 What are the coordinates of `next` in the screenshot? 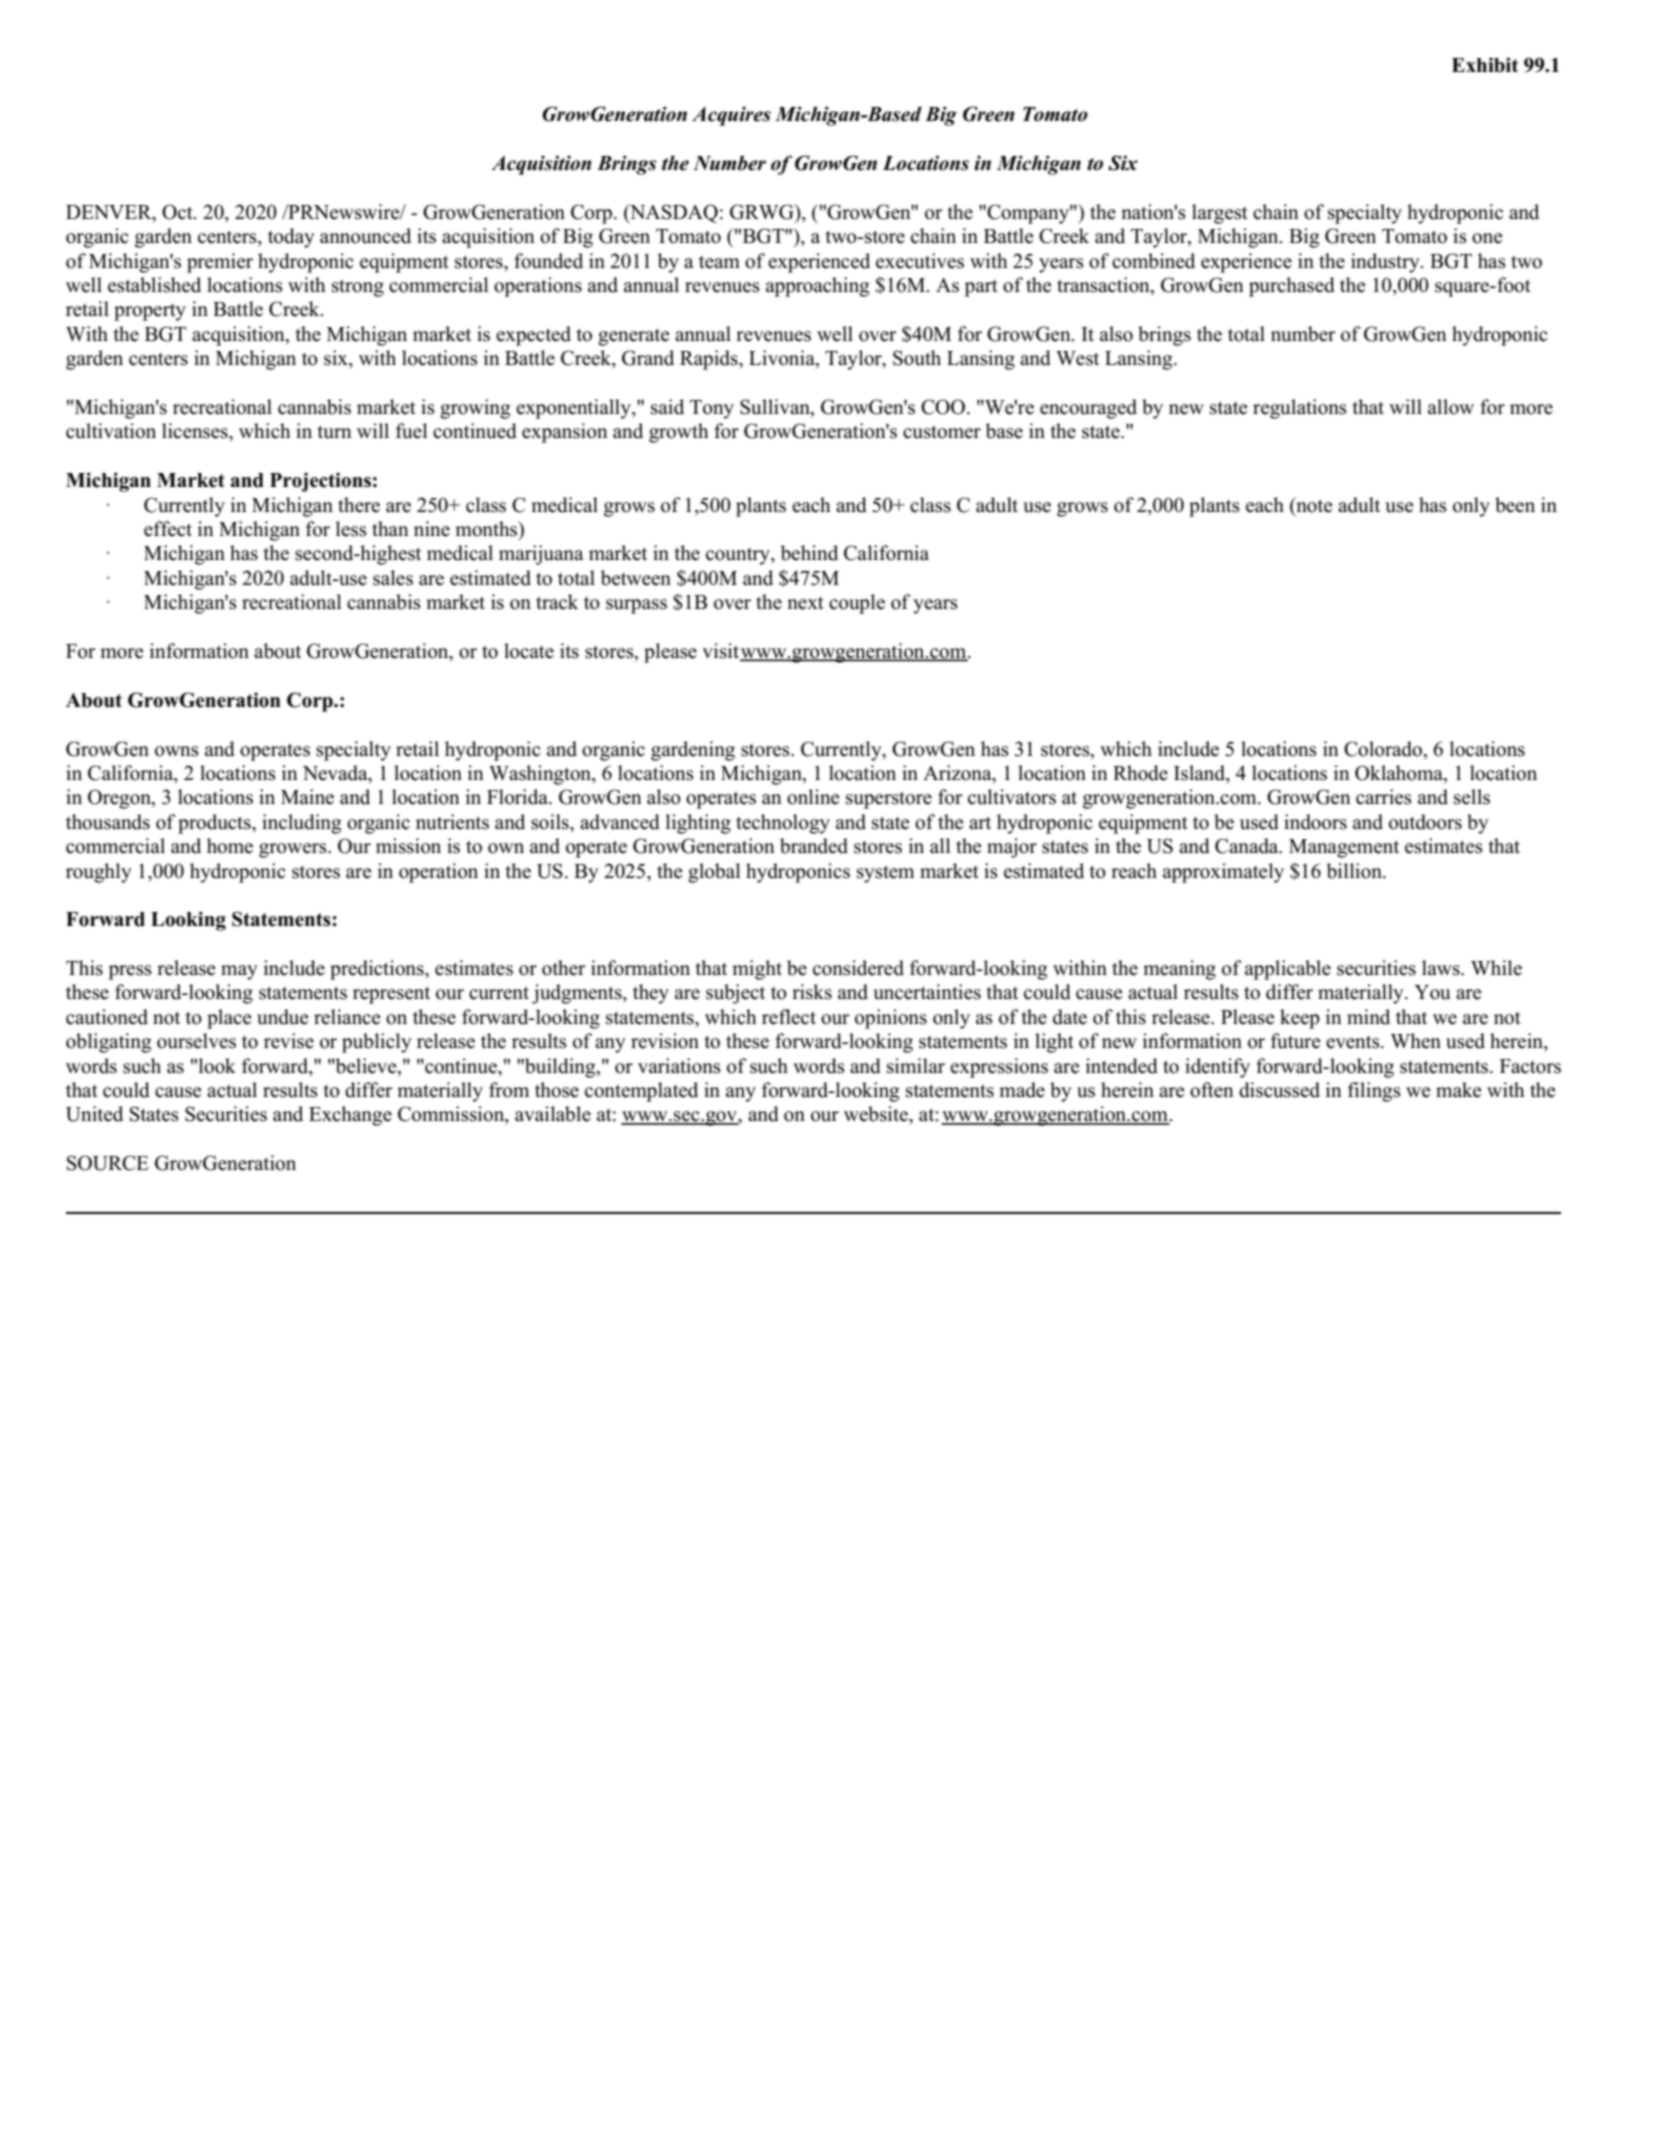 It's located at (805, 603).
